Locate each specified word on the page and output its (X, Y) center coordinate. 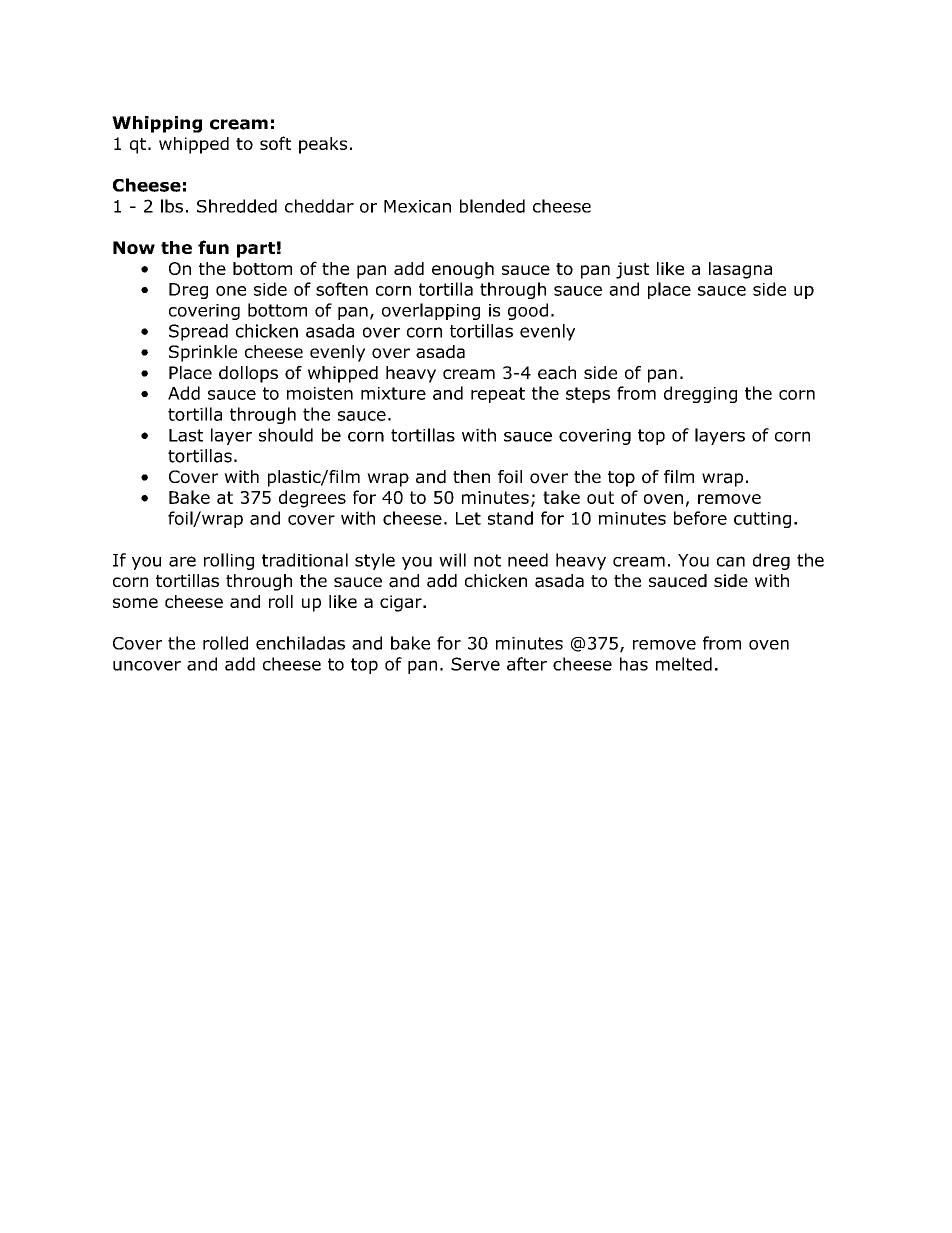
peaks (323, 145)
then (471, 476)
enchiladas (300, 643)
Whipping (157, 124)
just (632, 270)
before (700, 518)
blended (492, 206)
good (528, 311)
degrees (312, 499)
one (231, 291)
